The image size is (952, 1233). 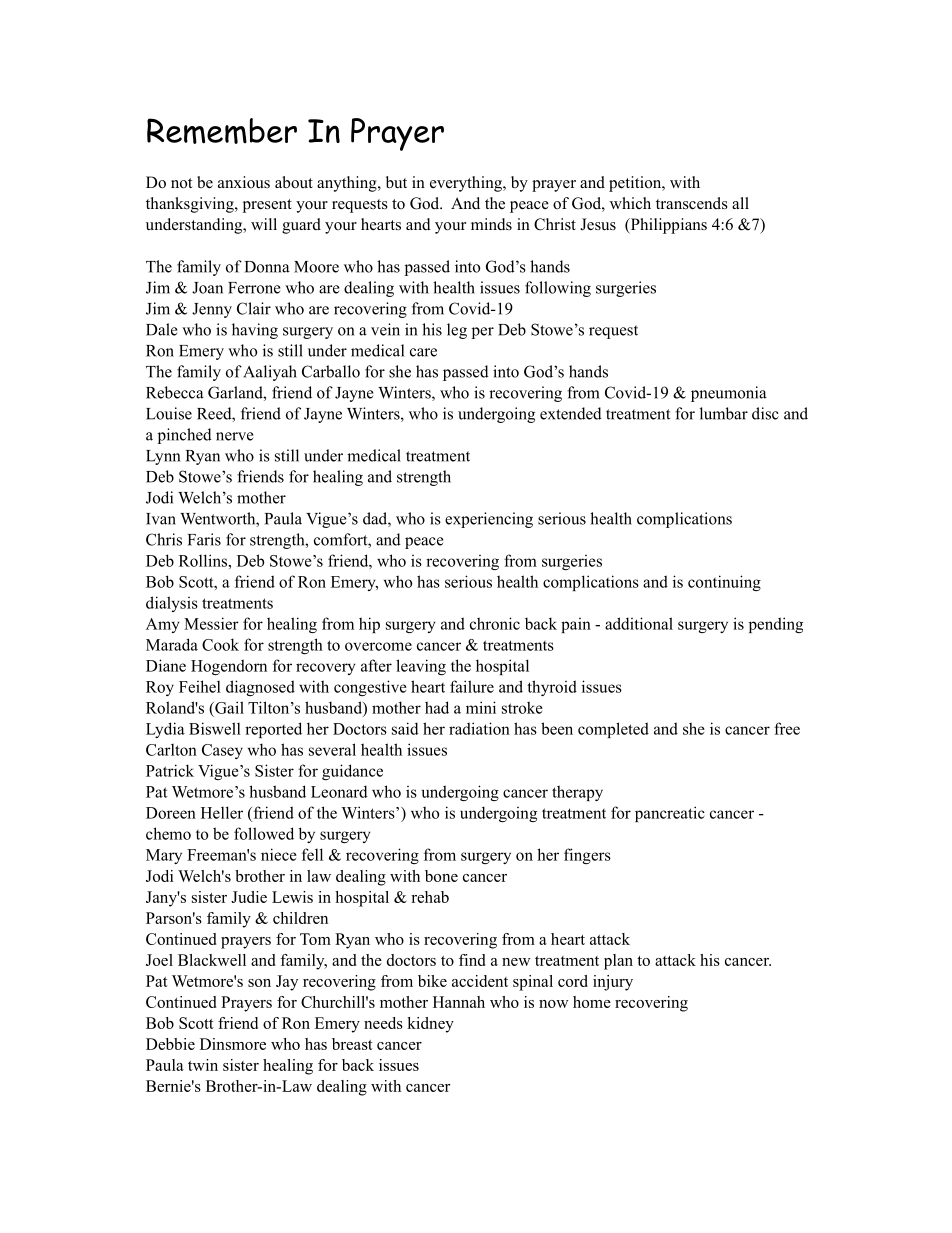 What do you see at coordinates (724, 583) in the image?
I see `continuing` at bounding box center [724, 583].
